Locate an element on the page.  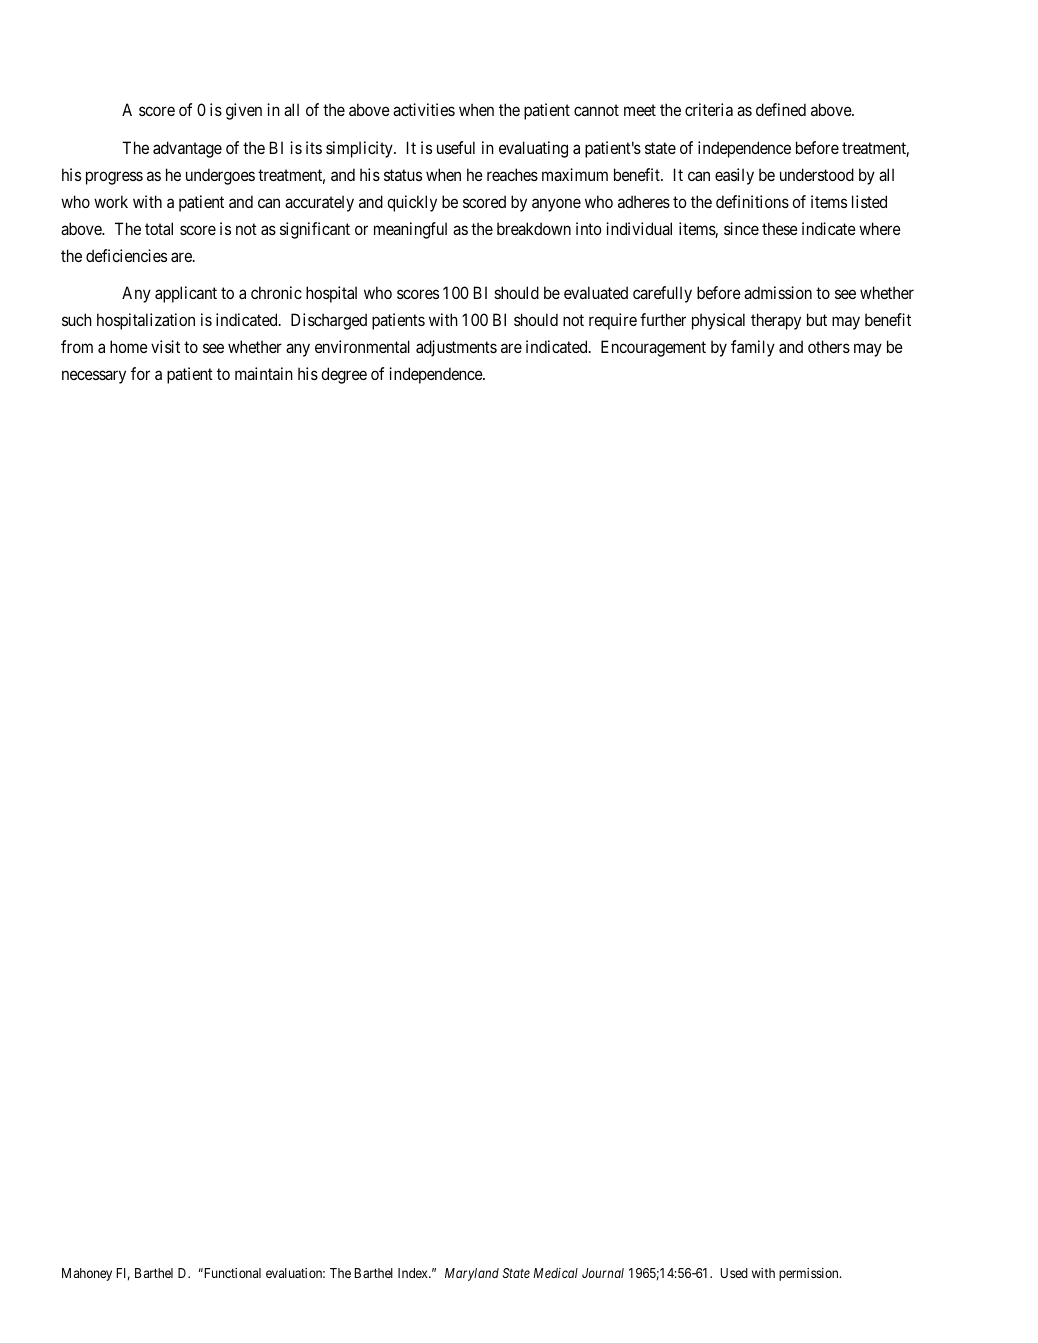
advantage is located at coordinates (187, 149).
